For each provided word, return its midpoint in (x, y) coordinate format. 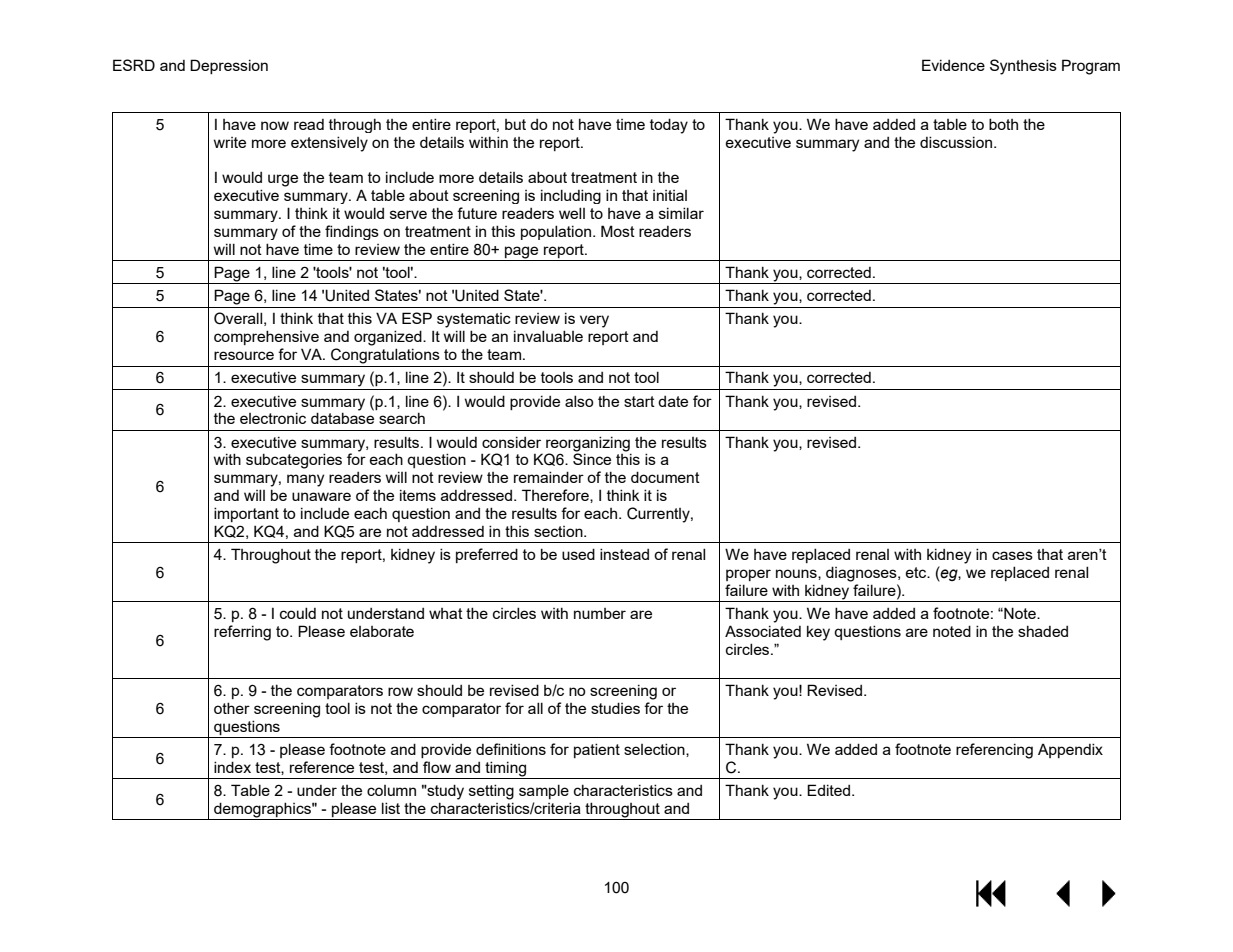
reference (322, 767)
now (275, 125)
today (669, 126)
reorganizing (588, 444)
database (342, 418)
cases (1012, 555)
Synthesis (1023, 67)
